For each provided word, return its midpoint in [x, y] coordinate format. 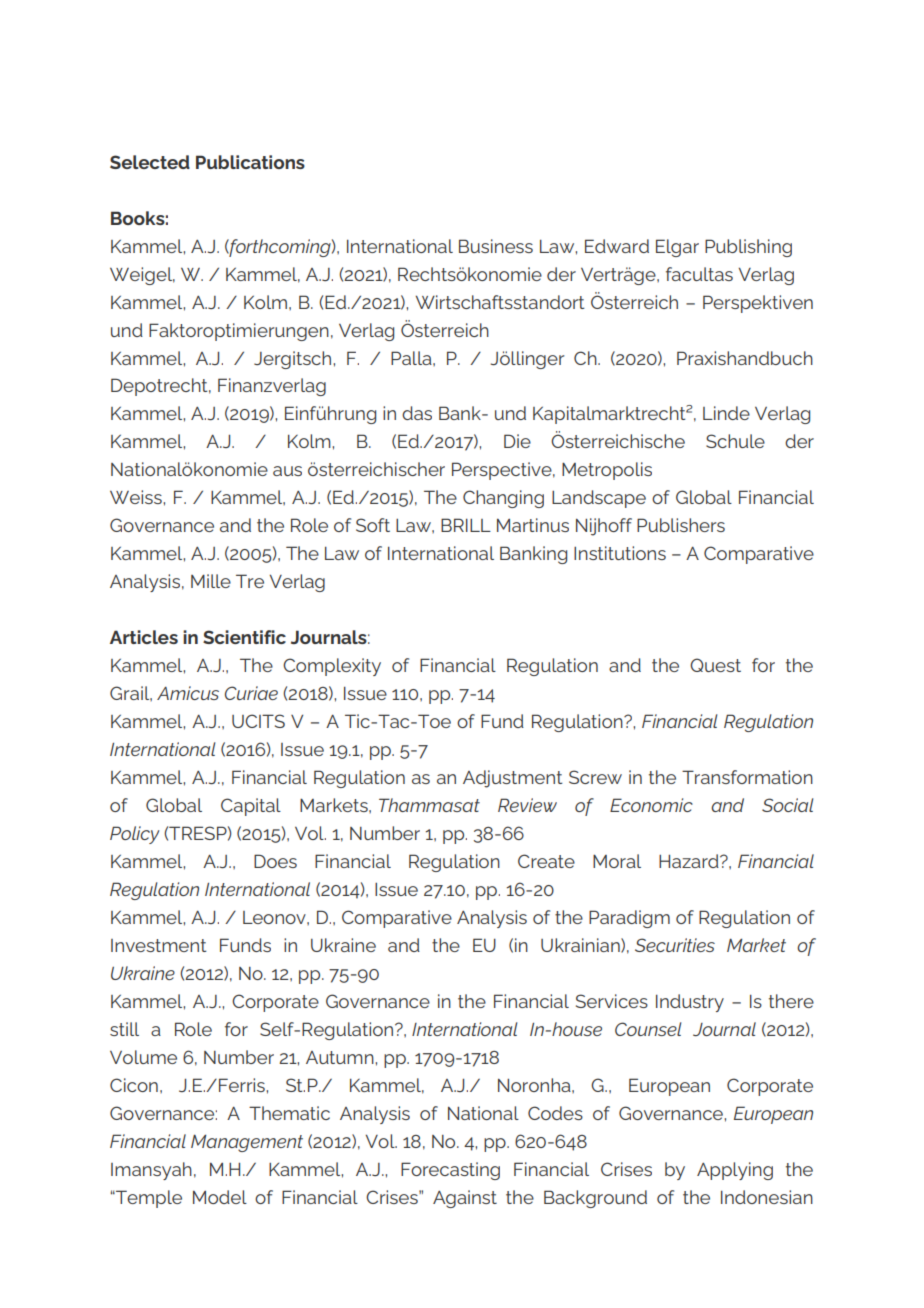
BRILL [466, 525]
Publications [250, 162]
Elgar [677, 248]
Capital [251, 807]
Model [220, 1197]
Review [527, 805]
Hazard [690, 861]
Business [496, 246]
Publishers [681, 525]
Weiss [137, 497]
